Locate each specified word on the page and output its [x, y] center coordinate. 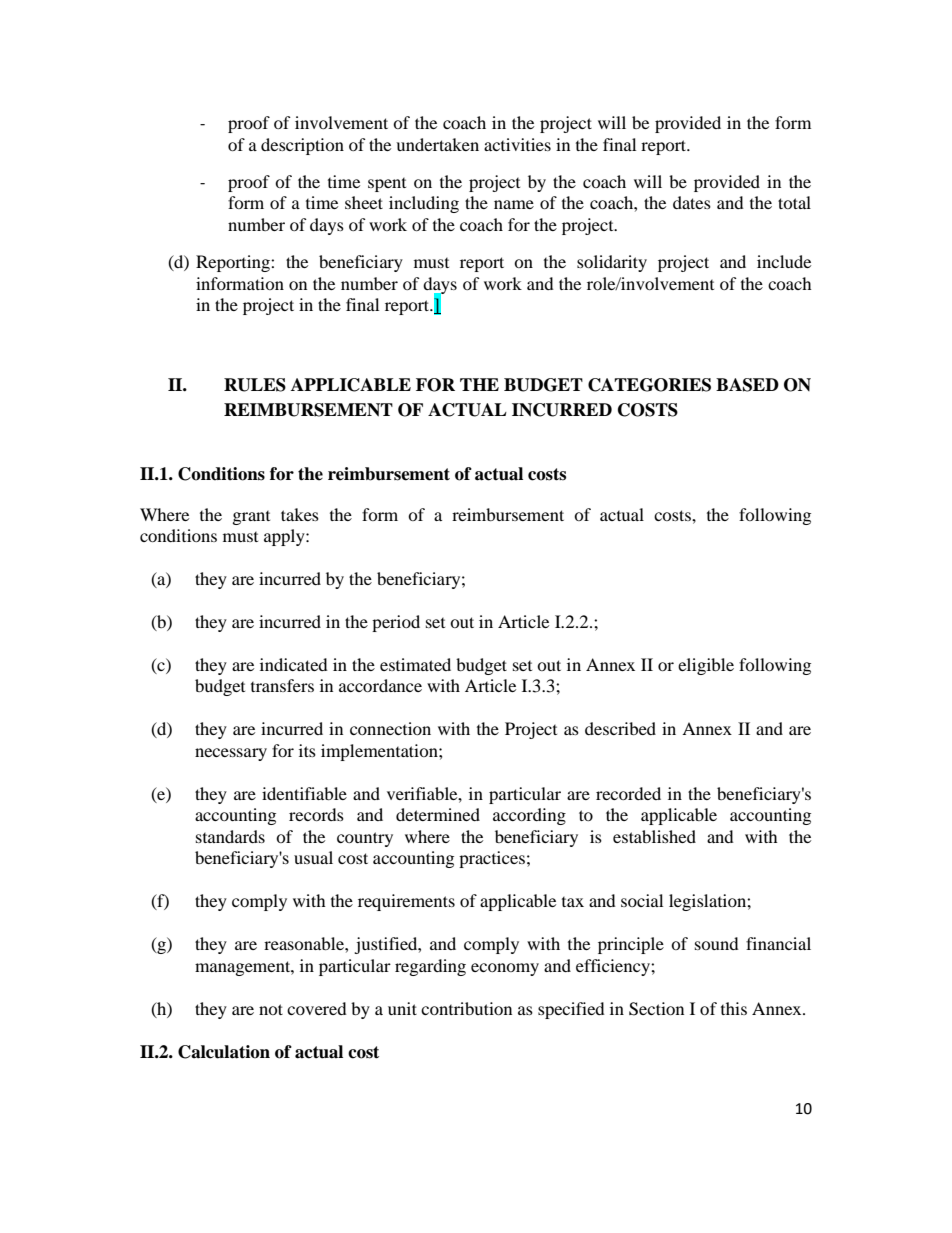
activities [517, 144]
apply [285, 537]
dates [692, 202]
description [302, 146]
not [271, 1009]
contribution [466, 1008]
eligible [706, 666]
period [396, 623]
